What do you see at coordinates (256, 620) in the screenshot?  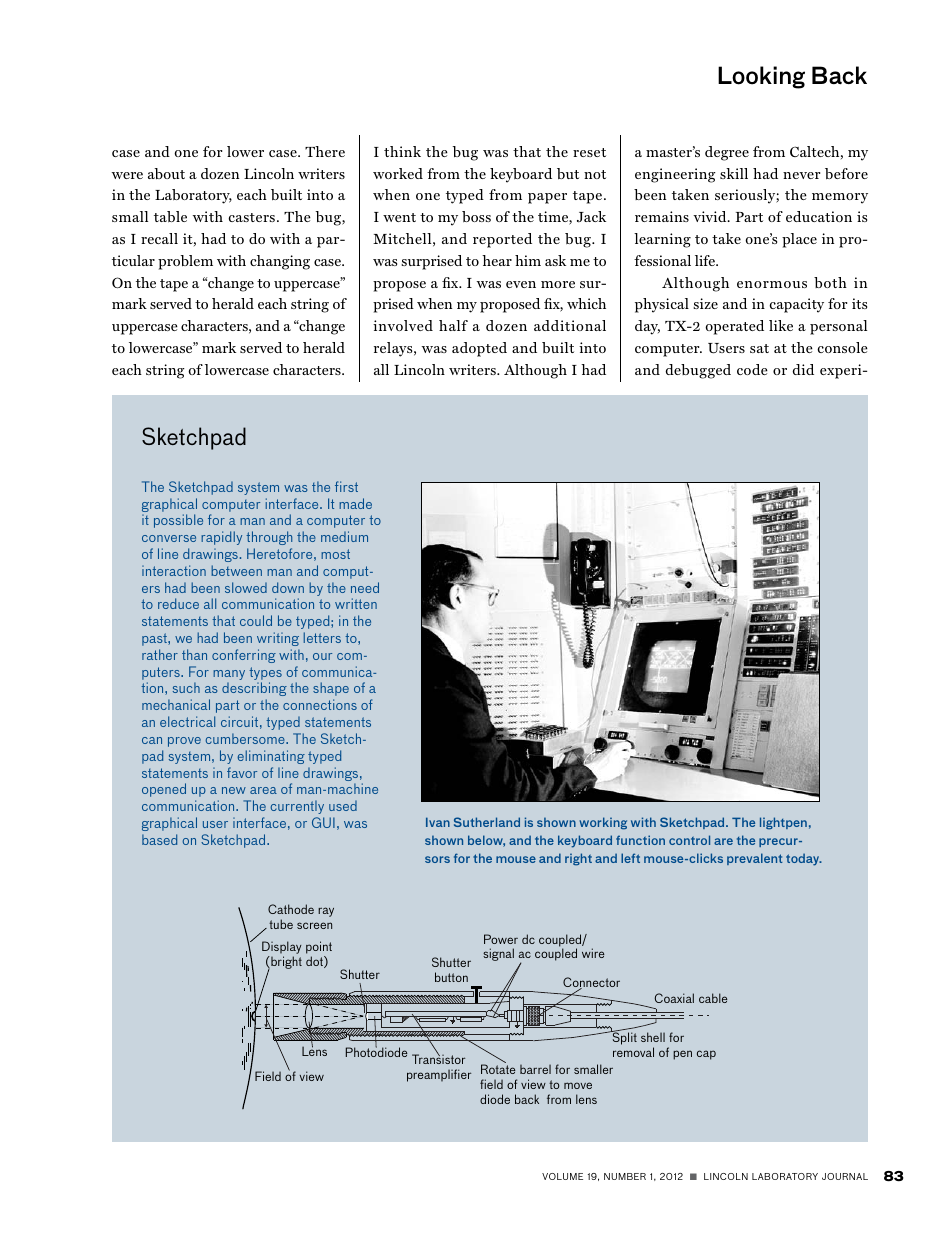 I see `could` at bounding box center [256, 620].
